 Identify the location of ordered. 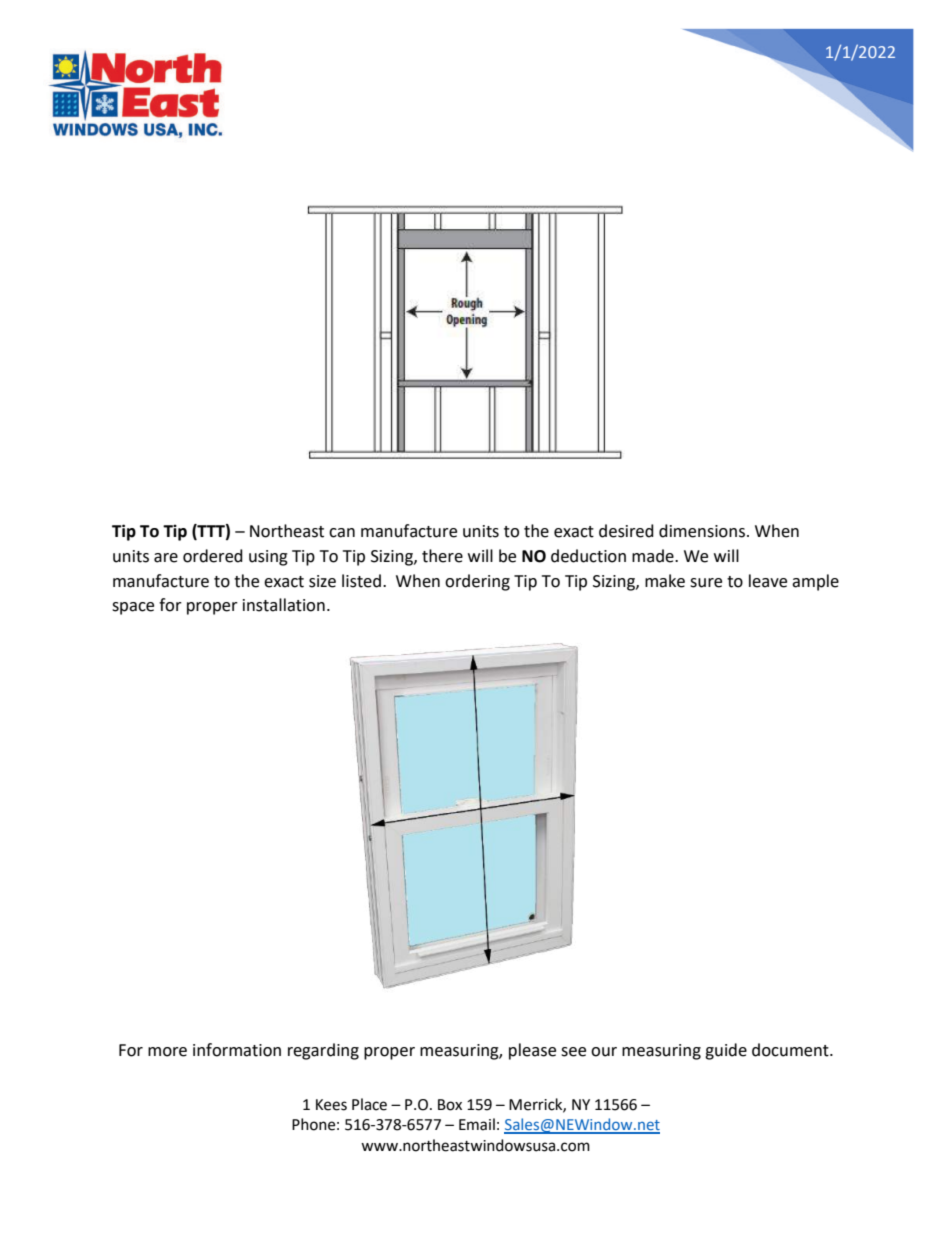
(213, 556).
